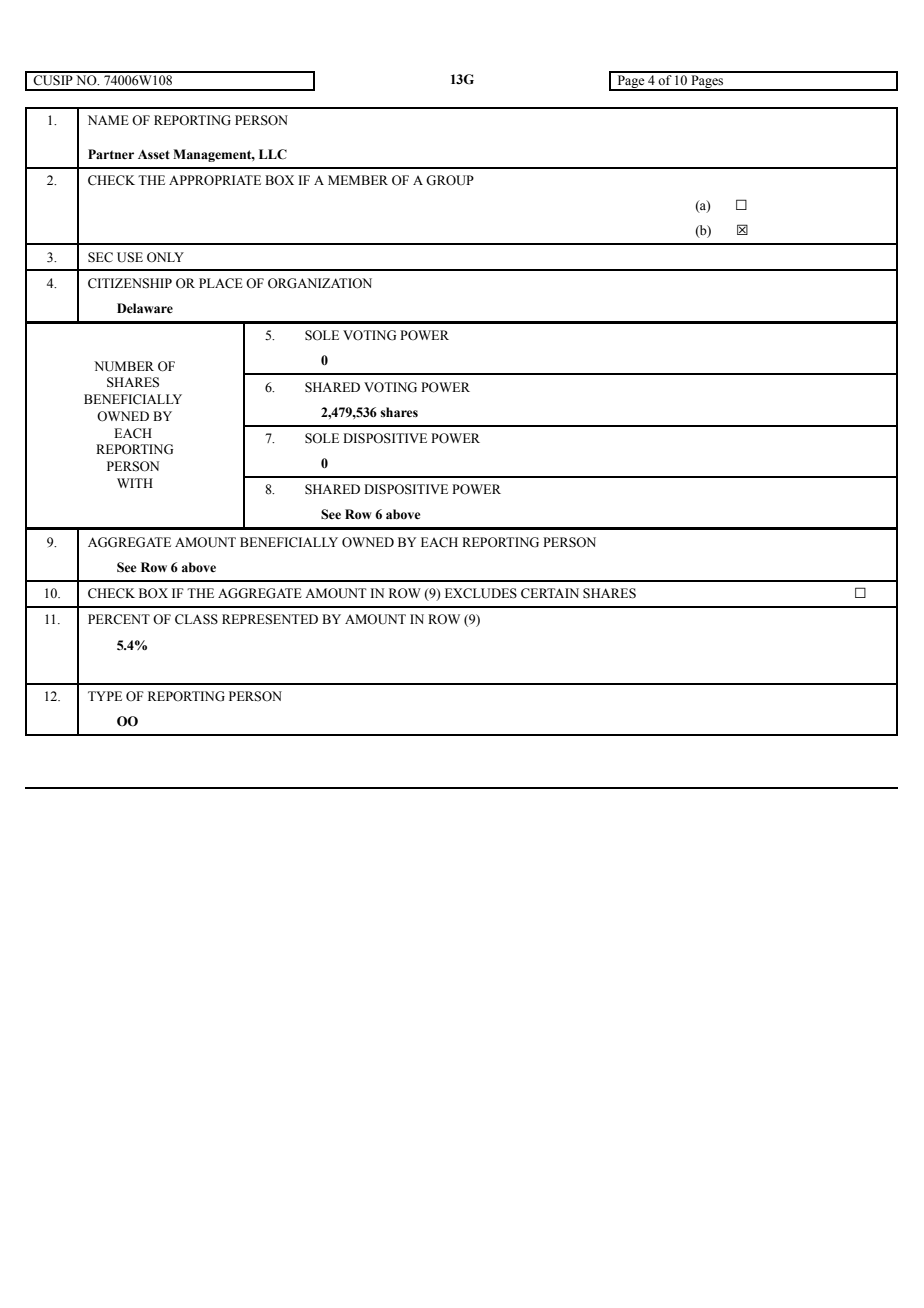 The image size is (924, 1308). I want to click on PLACE, so click(221, 283).
